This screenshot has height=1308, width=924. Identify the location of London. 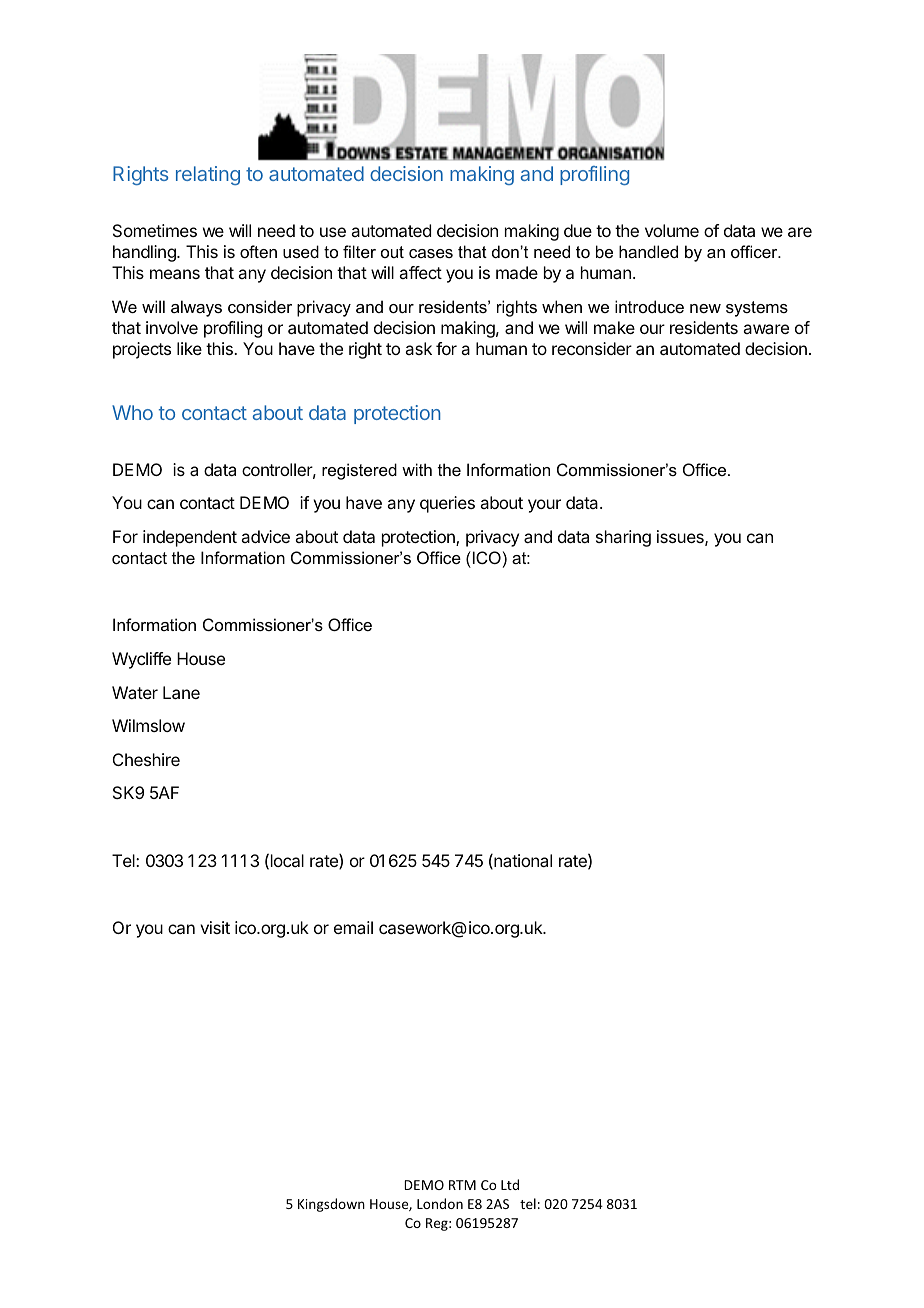
(440, 1203).
